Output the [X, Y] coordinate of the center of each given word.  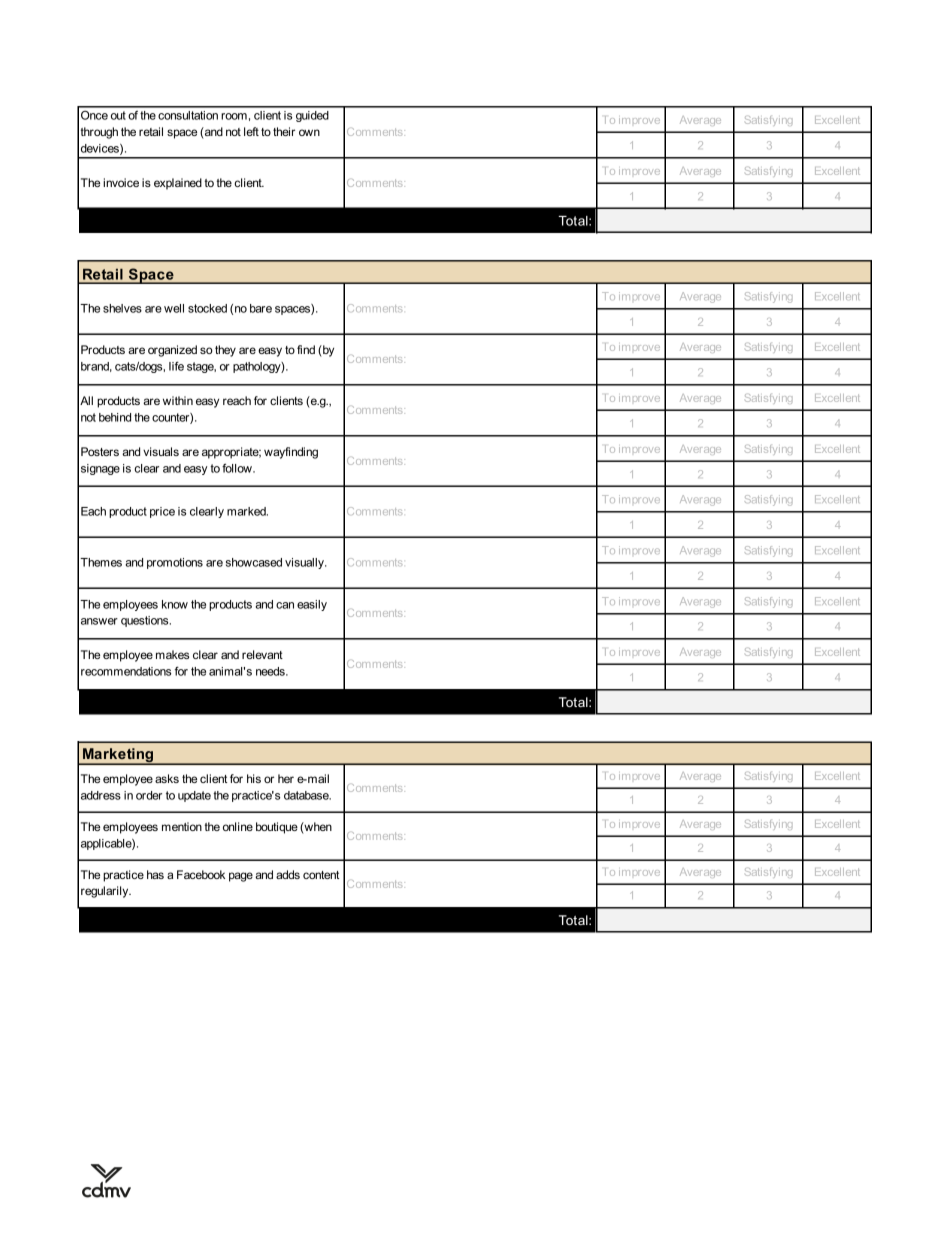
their [284, 131]
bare [261, 308]
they [225, 351]
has [155, 874]
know [175, 604]
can [285, 605]
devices [101, 149]
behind [115, 417]
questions [146, 621]
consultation [188, 115]
